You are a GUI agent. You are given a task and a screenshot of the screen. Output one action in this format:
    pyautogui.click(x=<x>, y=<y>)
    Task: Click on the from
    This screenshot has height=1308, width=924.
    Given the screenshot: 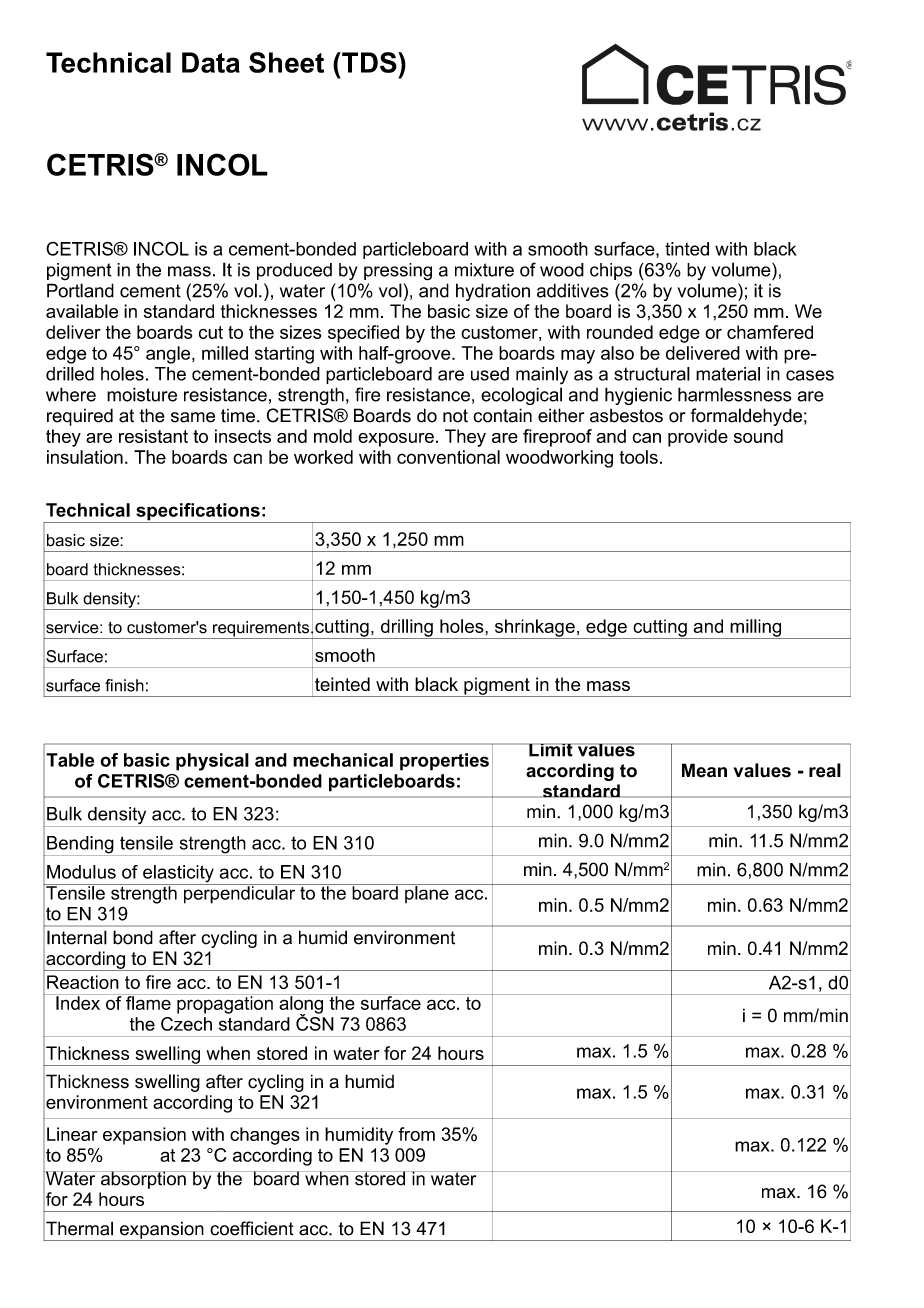 What is the action you would take?
    pyautogui.click(x=416, y=1134)
